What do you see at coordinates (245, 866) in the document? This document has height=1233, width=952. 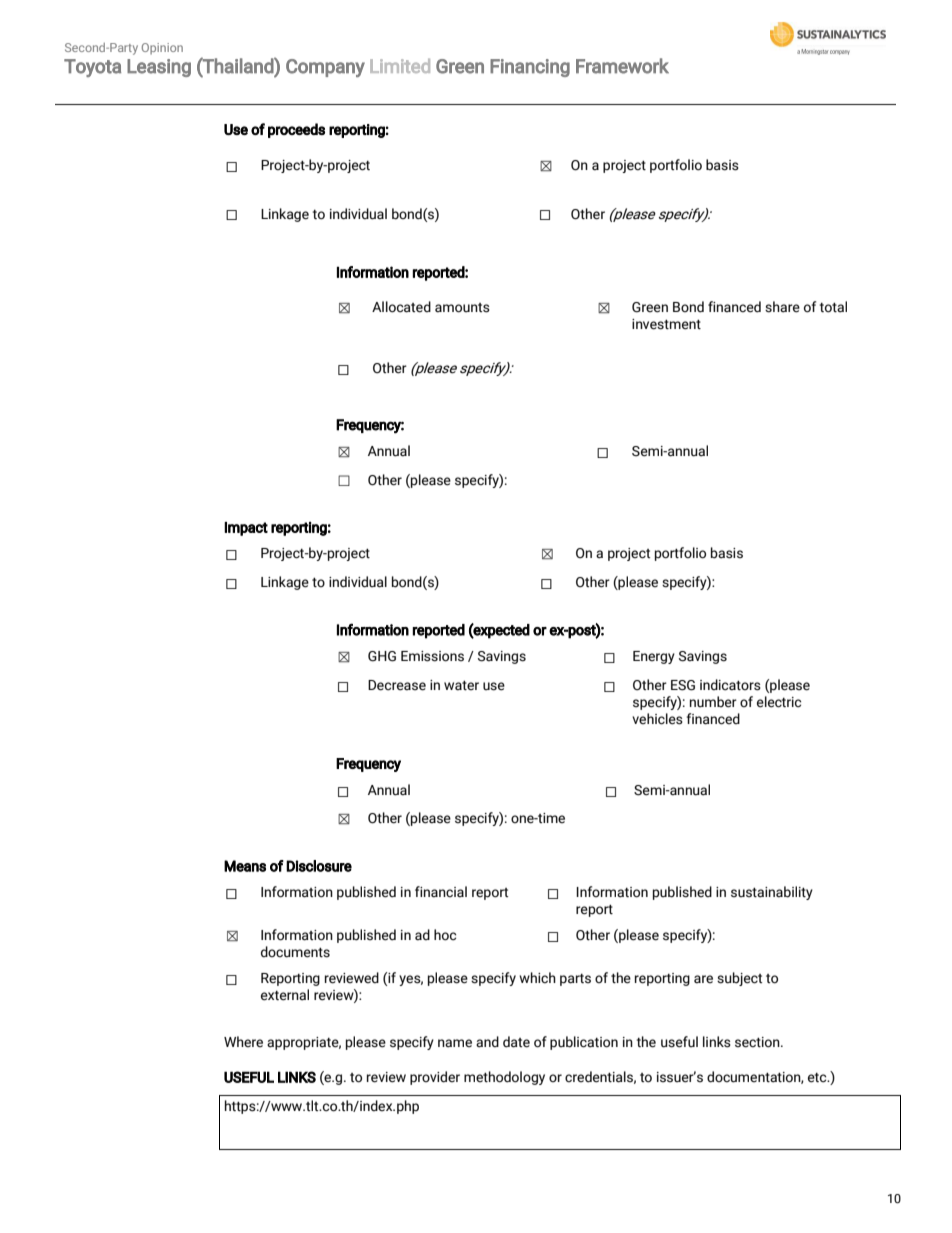 I see `Means` at bounding box center [245, 866].
